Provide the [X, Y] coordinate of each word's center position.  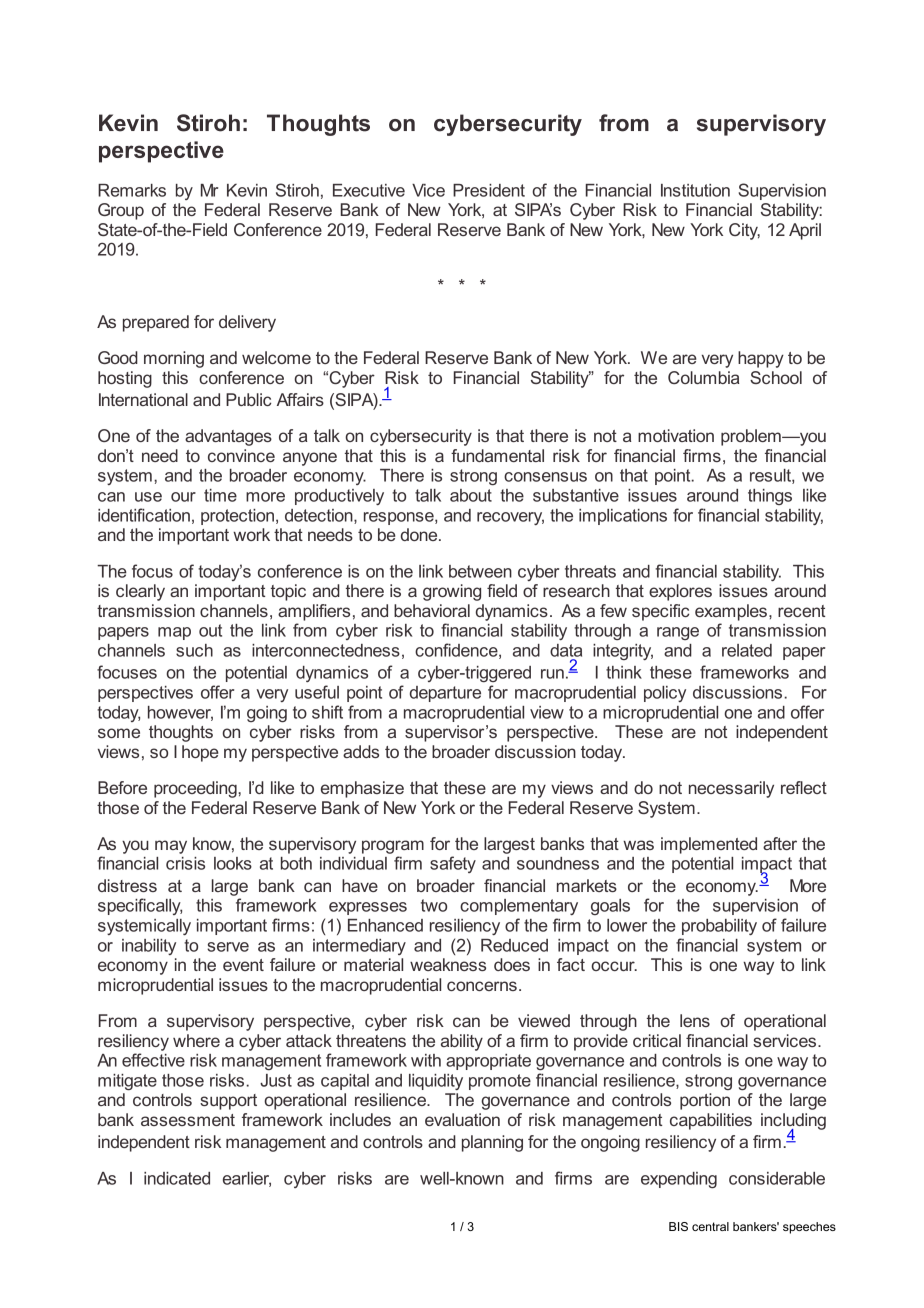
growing [452, 592]
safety [453, 864]
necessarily [731, 789]
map [174, 633]
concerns [482, 986]
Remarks [132, 190]
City [744, 231]
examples [731, 612]
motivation [676, 435]
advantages [228, 437]
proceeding [196, 789]
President [489, 190]
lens [695, 1020]
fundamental [497, 455]
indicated [177, 1178]
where [196, 1040]
